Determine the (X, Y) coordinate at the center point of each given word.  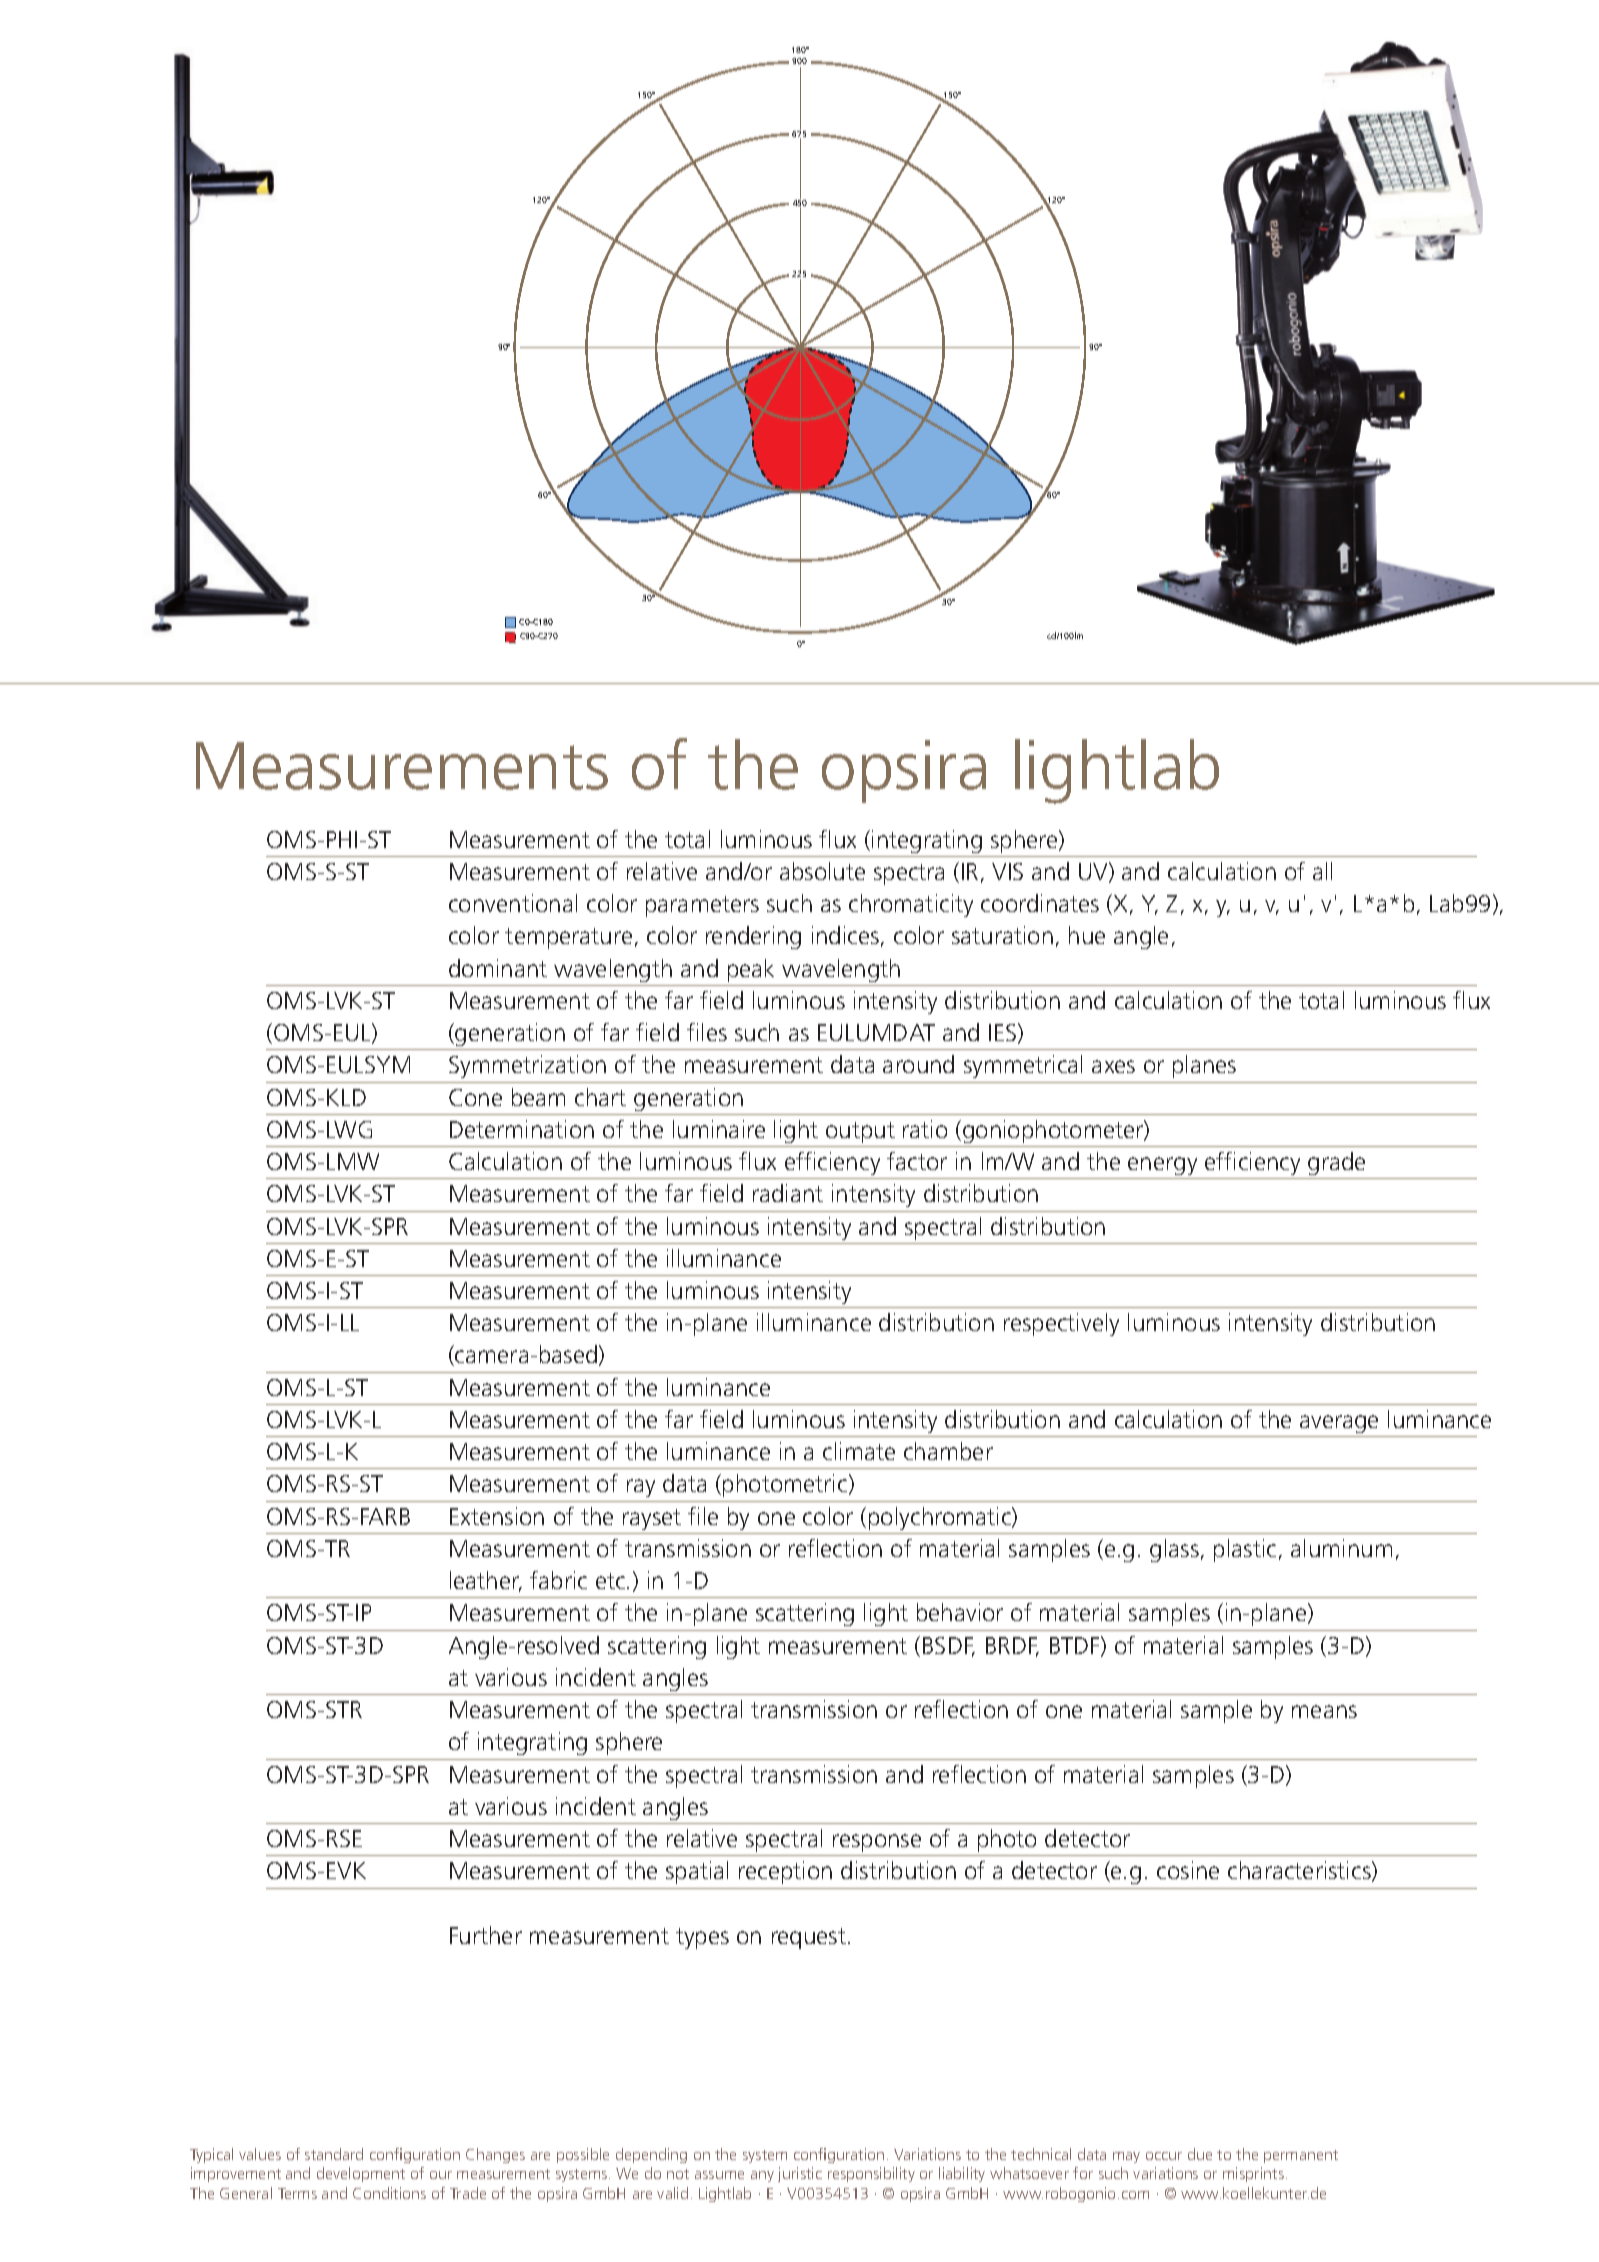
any (762, 2176)
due (1200, 2154)
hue (1087, 935)
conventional (513, 903)
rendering (753, 937)
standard (334, 2154)
